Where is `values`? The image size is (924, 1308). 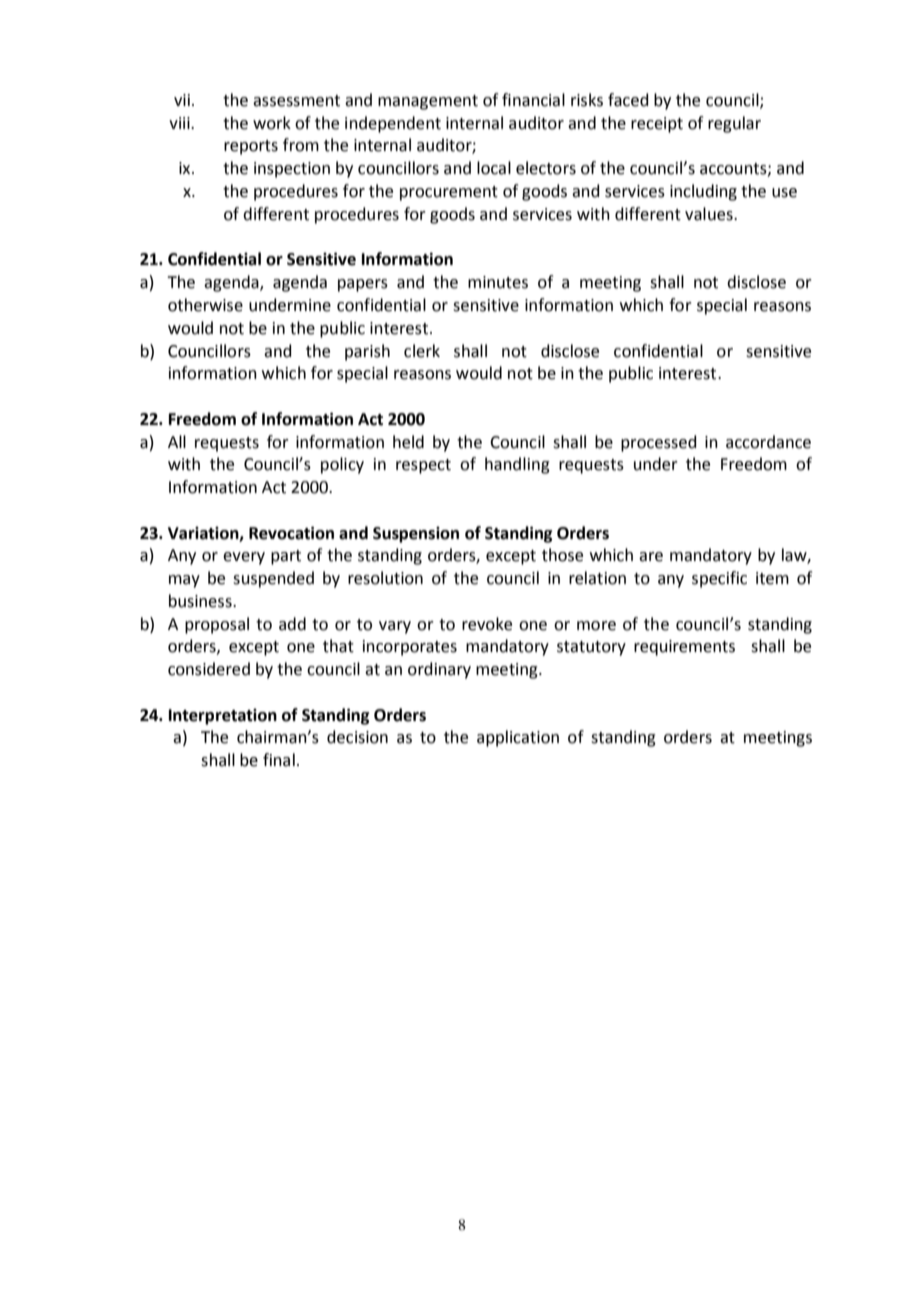 values is located at coordinates (710, 214).
